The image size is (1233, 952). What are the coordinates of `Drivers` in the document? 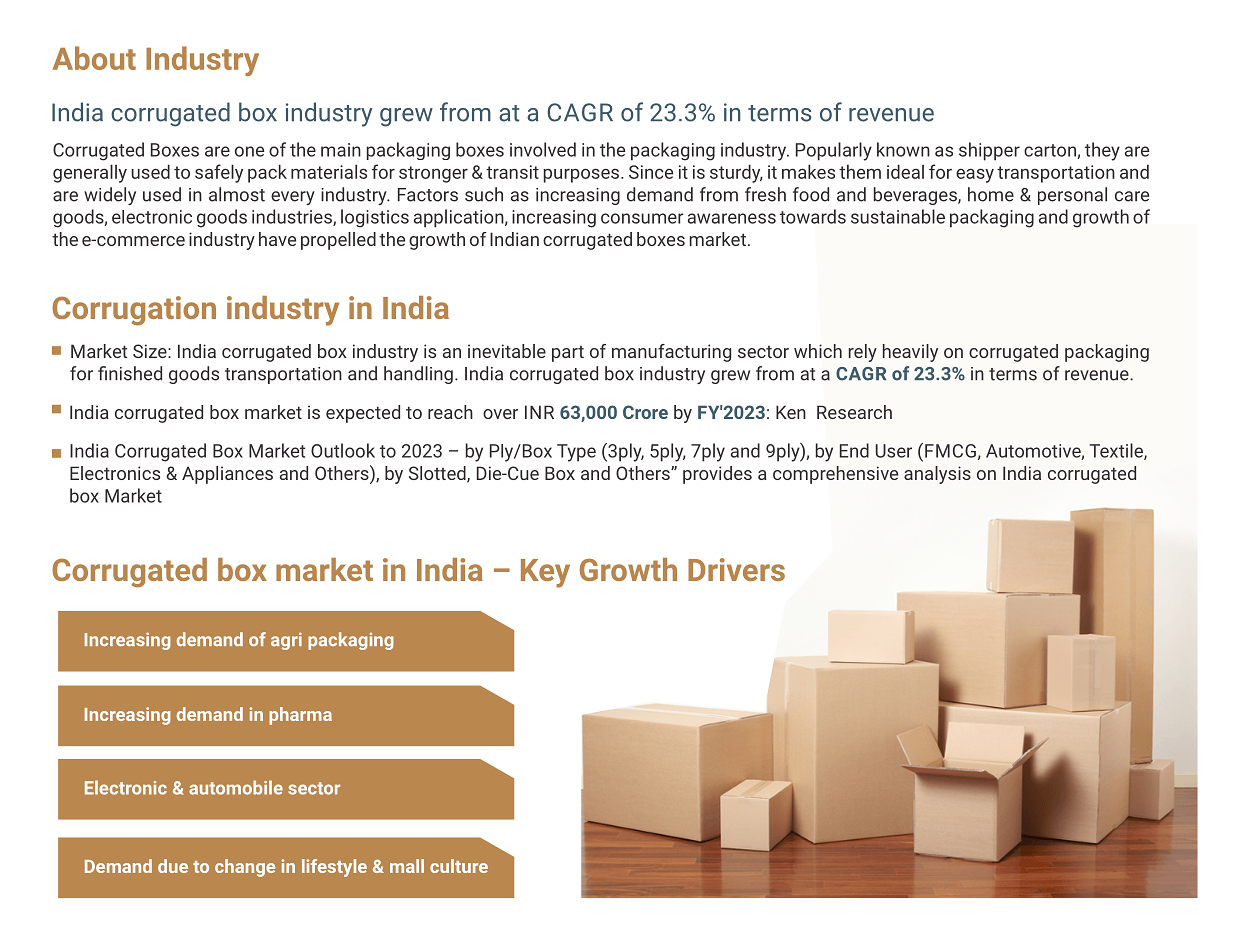 It's located at (736, 569).
